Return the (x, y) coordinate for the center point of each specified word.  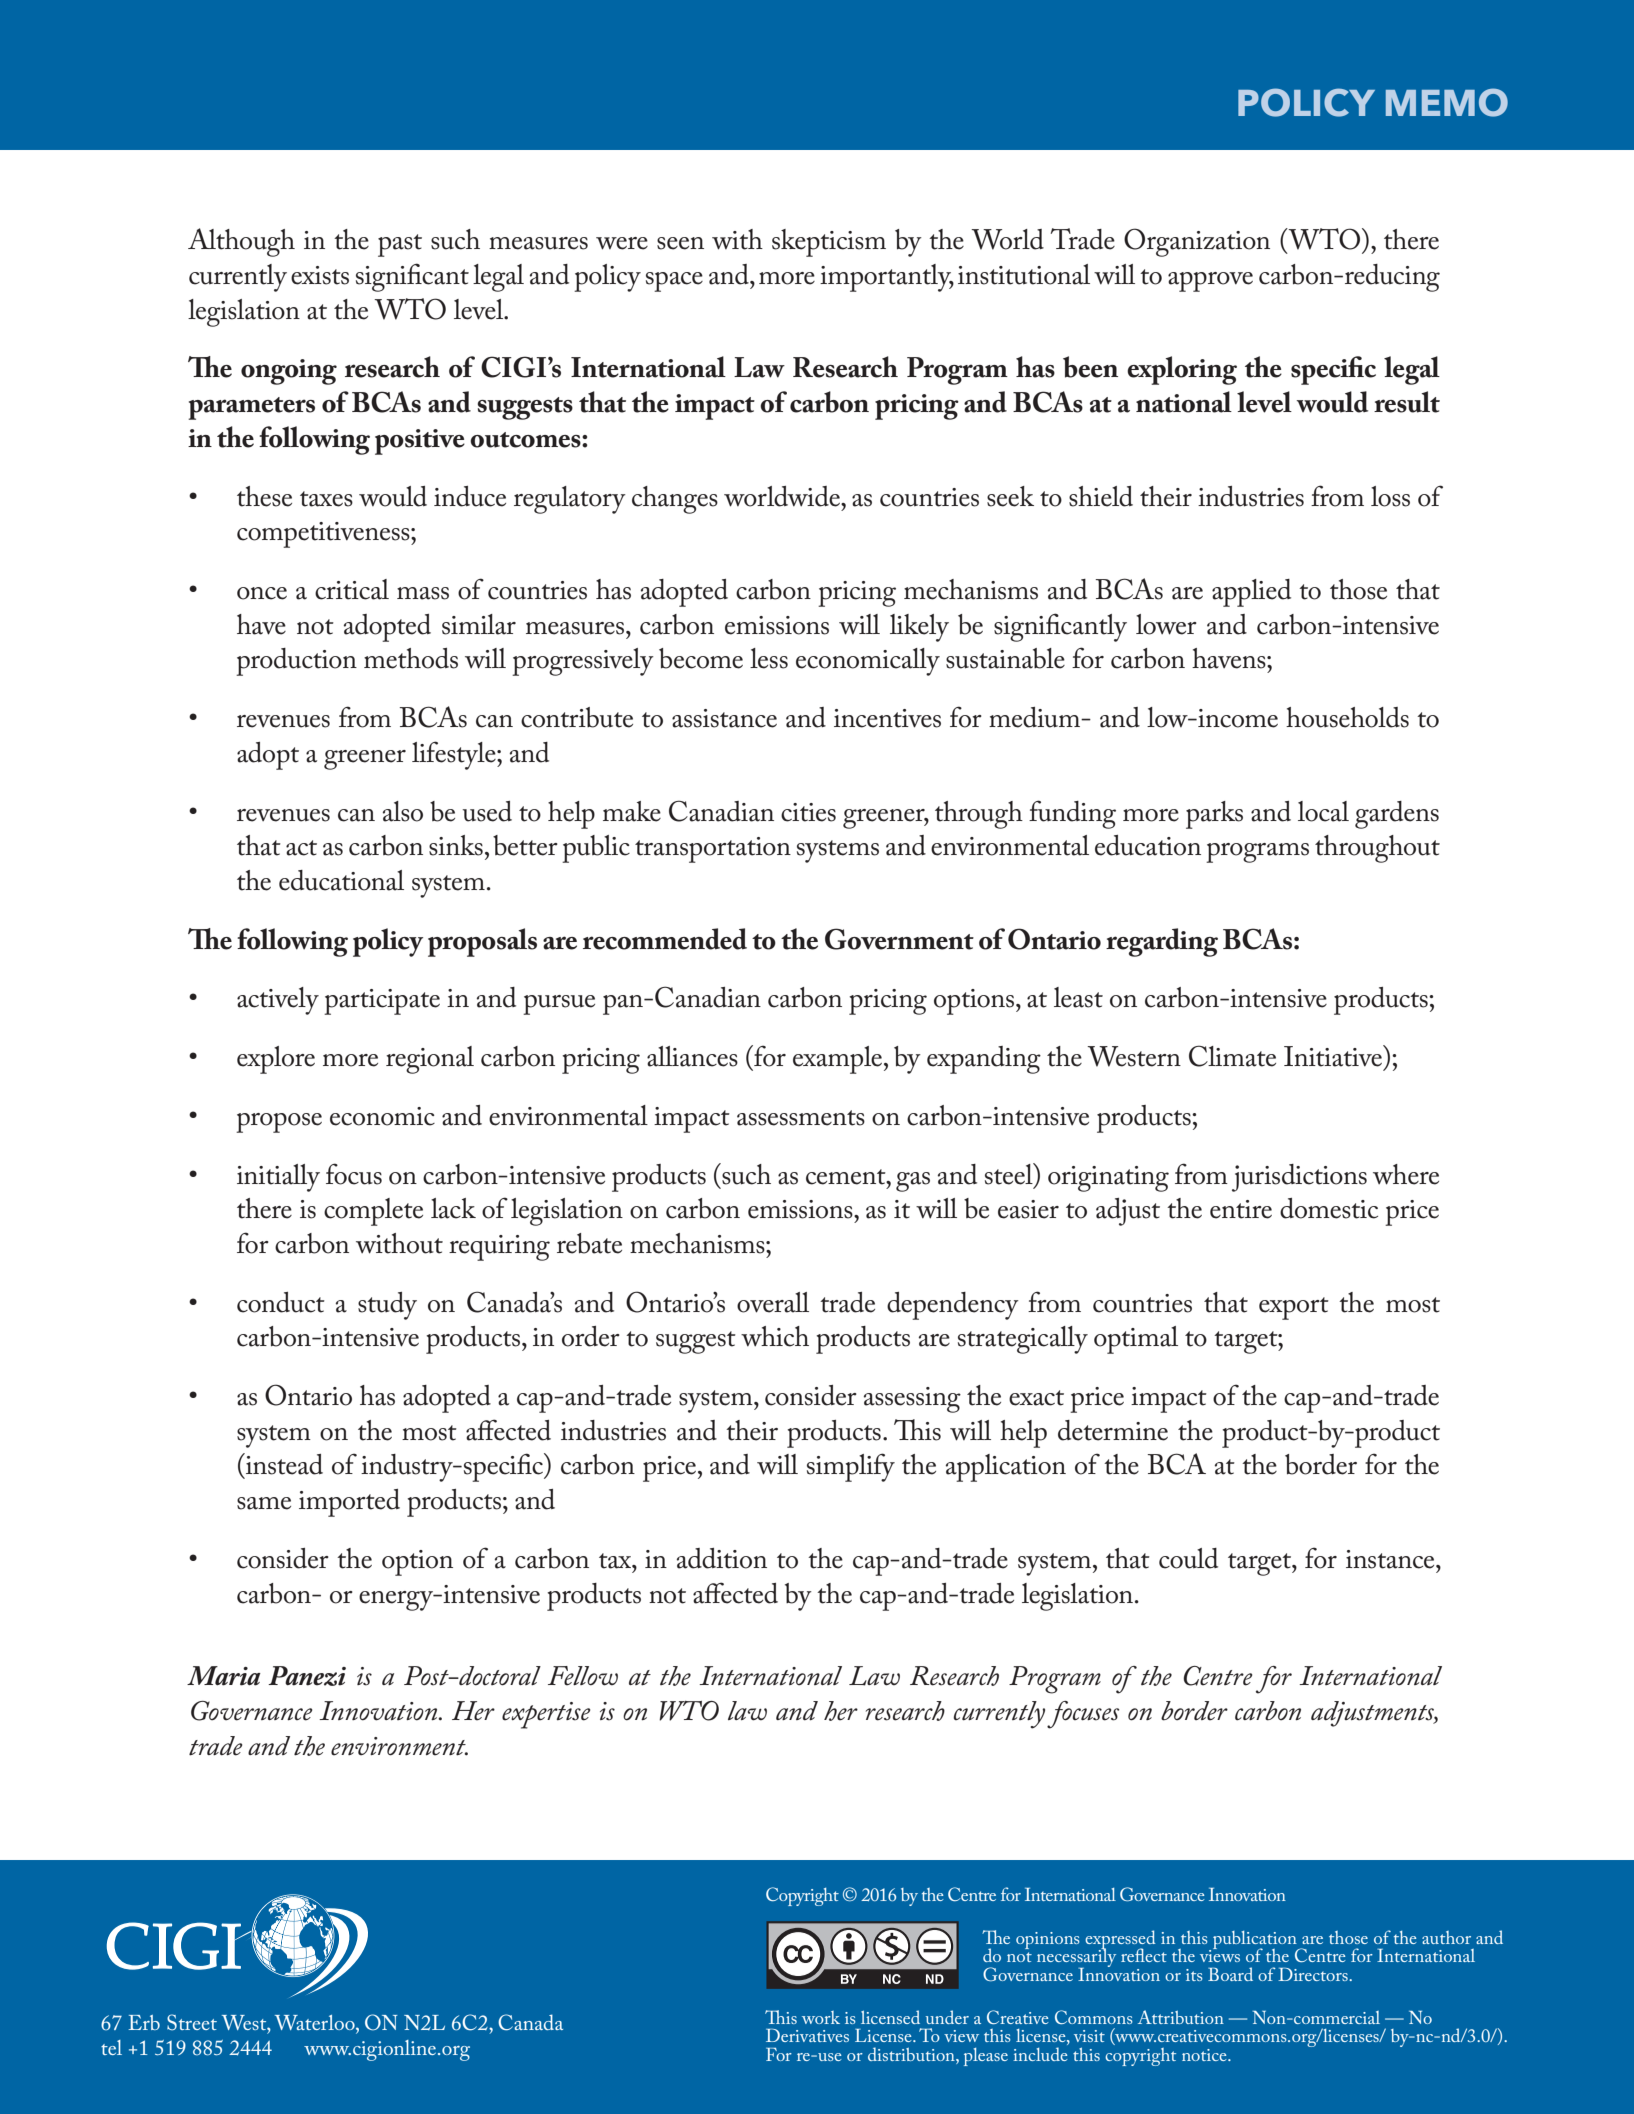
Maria (224, 1676)
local (1323, 811)
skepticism (829, 243)
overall (773, 1302)
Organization (1197, 242)
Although (241, 242)
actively (278, 1001)
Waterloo (316, 2024)
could (1188, 1558)
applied (1251, 593)
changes (675, 500)
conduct (281, 1302)
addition (722, 1558)
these (264, 496)
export (1294, 1308)
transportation (713, 850)
